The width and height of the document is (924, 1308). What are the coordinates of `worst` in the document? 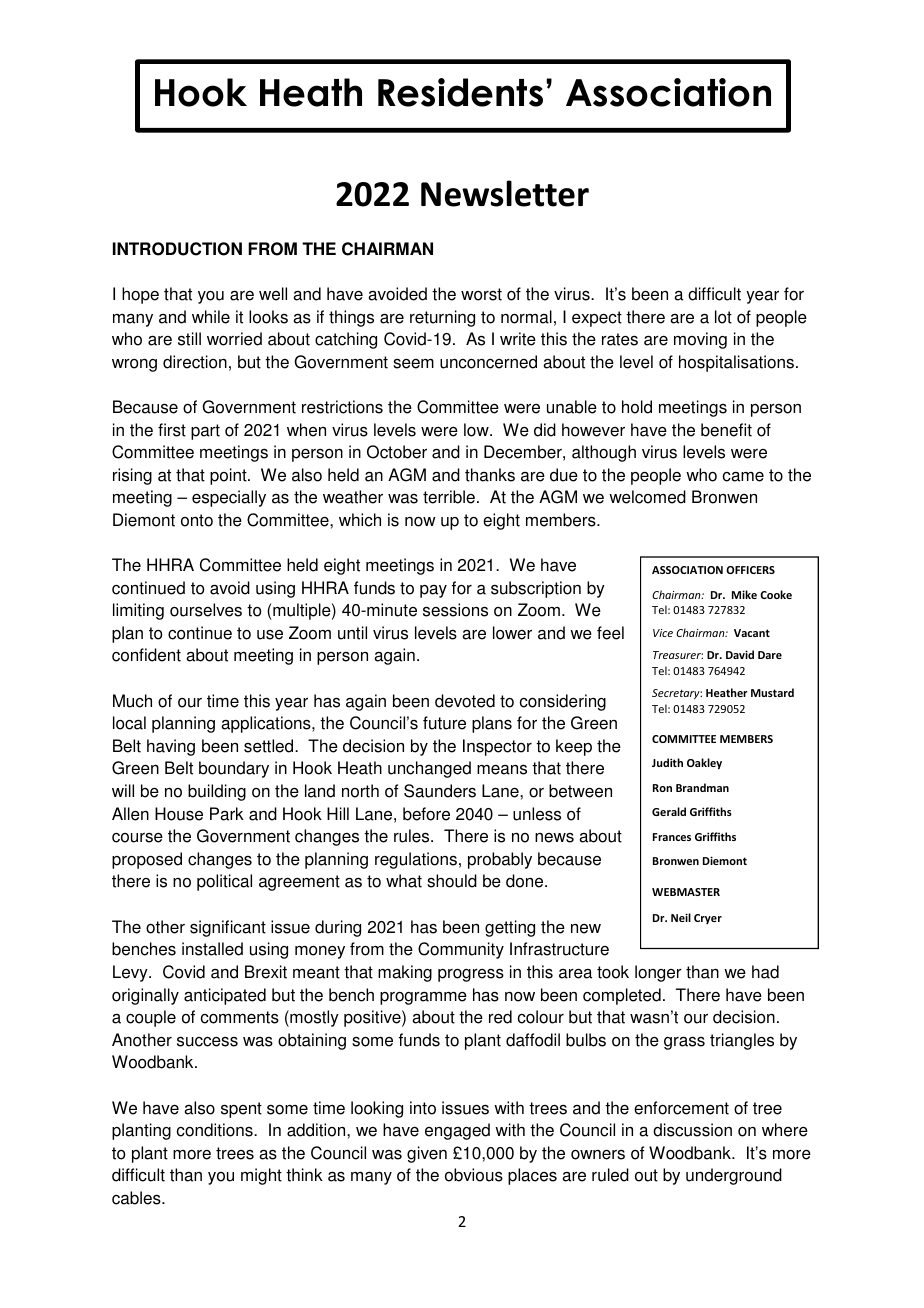 It's located at (481, 294).
